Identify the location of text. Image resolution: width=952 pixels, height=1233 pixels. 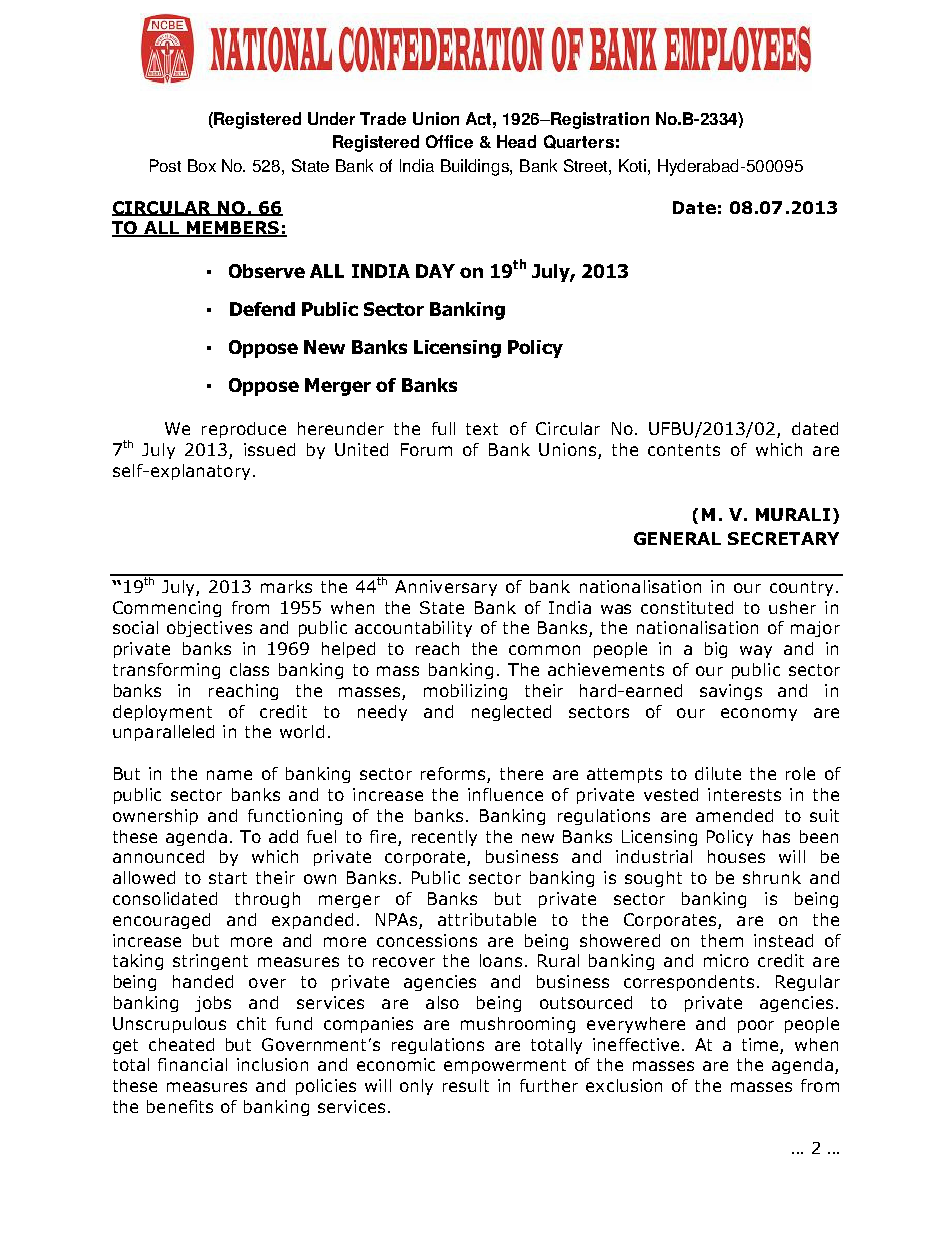
(482, 429).
